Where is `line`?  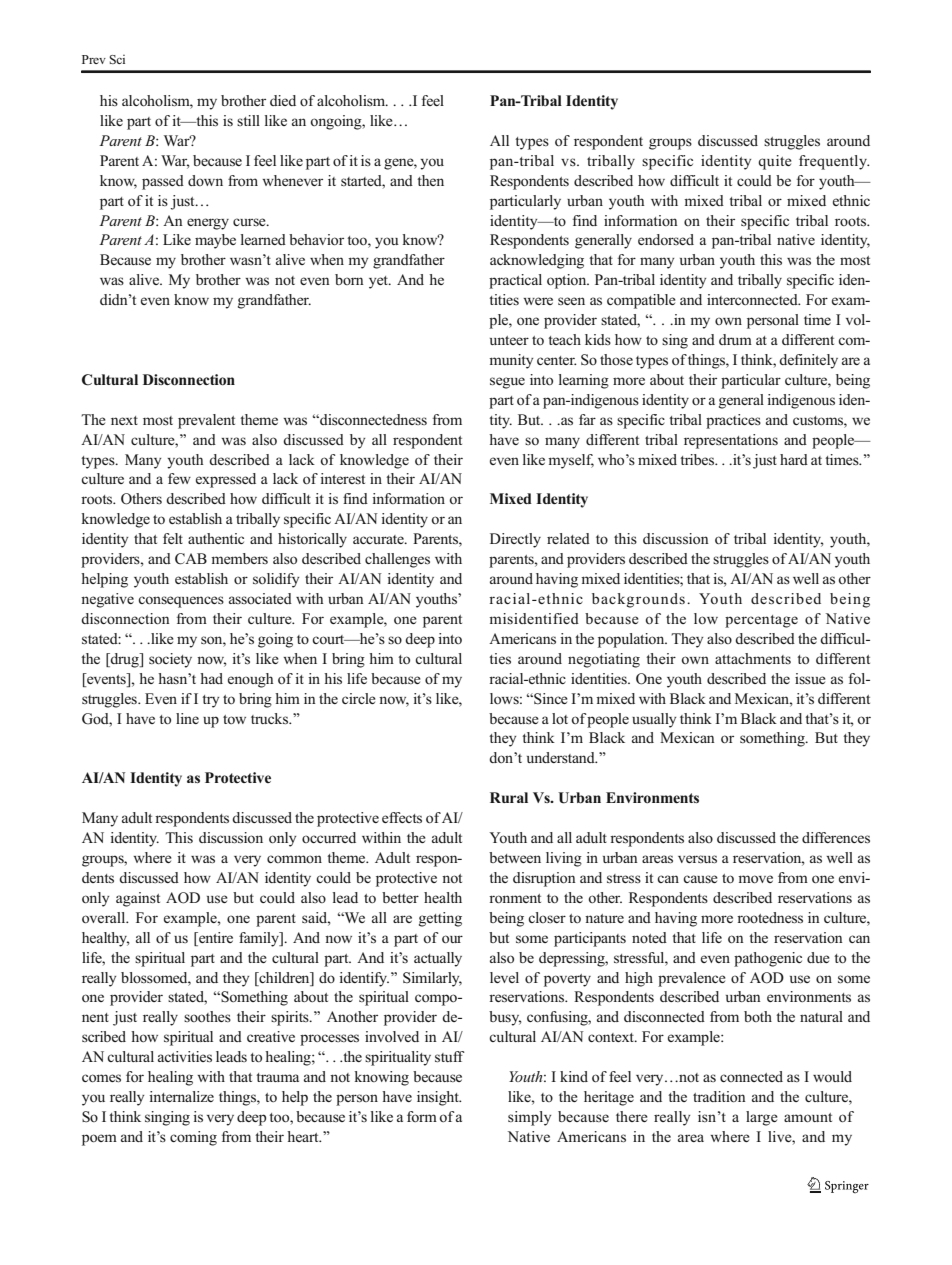
line is located at coordinates (187, 718).
